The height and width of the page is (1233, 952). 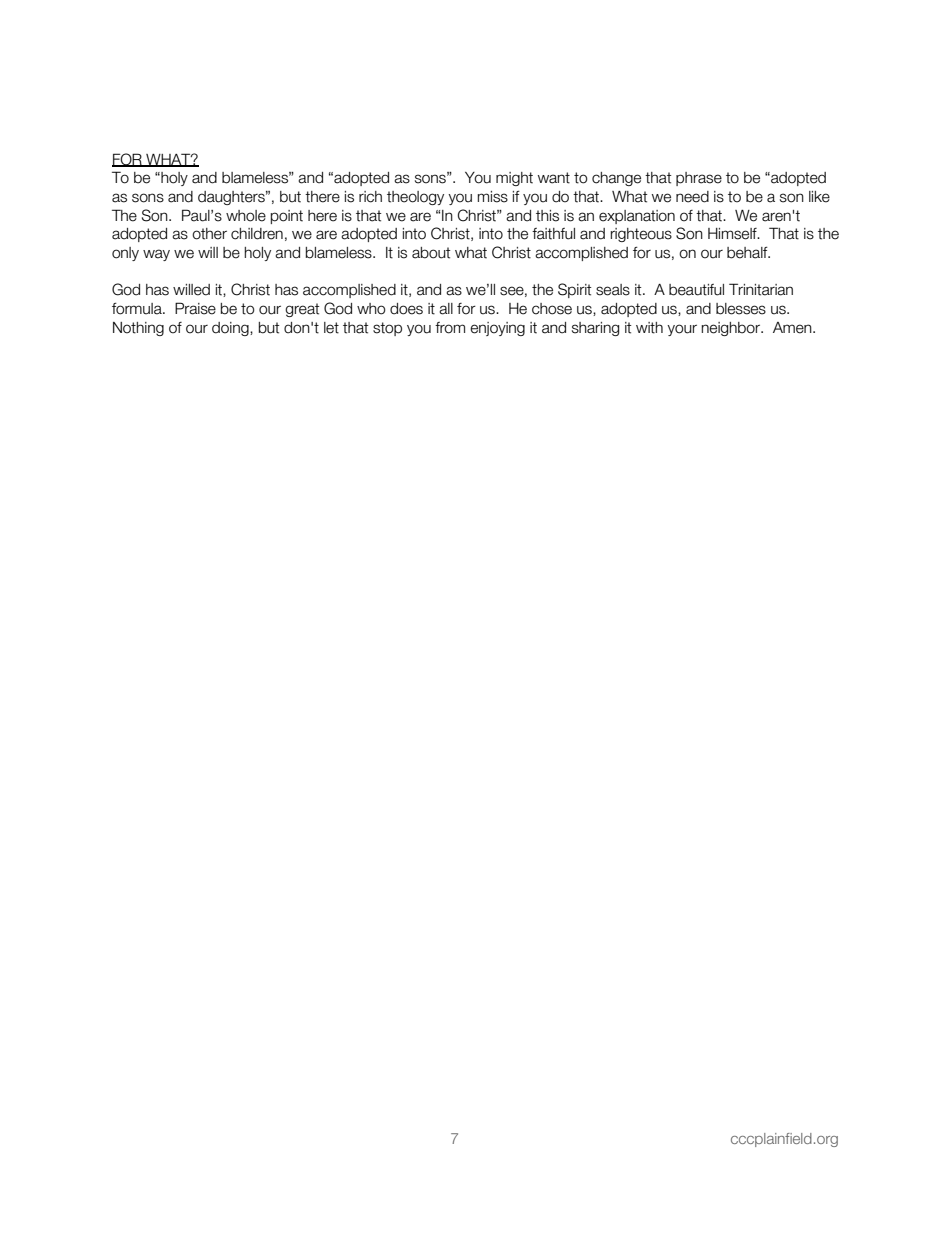 I want to click on might, so click(x=514, y=179).
